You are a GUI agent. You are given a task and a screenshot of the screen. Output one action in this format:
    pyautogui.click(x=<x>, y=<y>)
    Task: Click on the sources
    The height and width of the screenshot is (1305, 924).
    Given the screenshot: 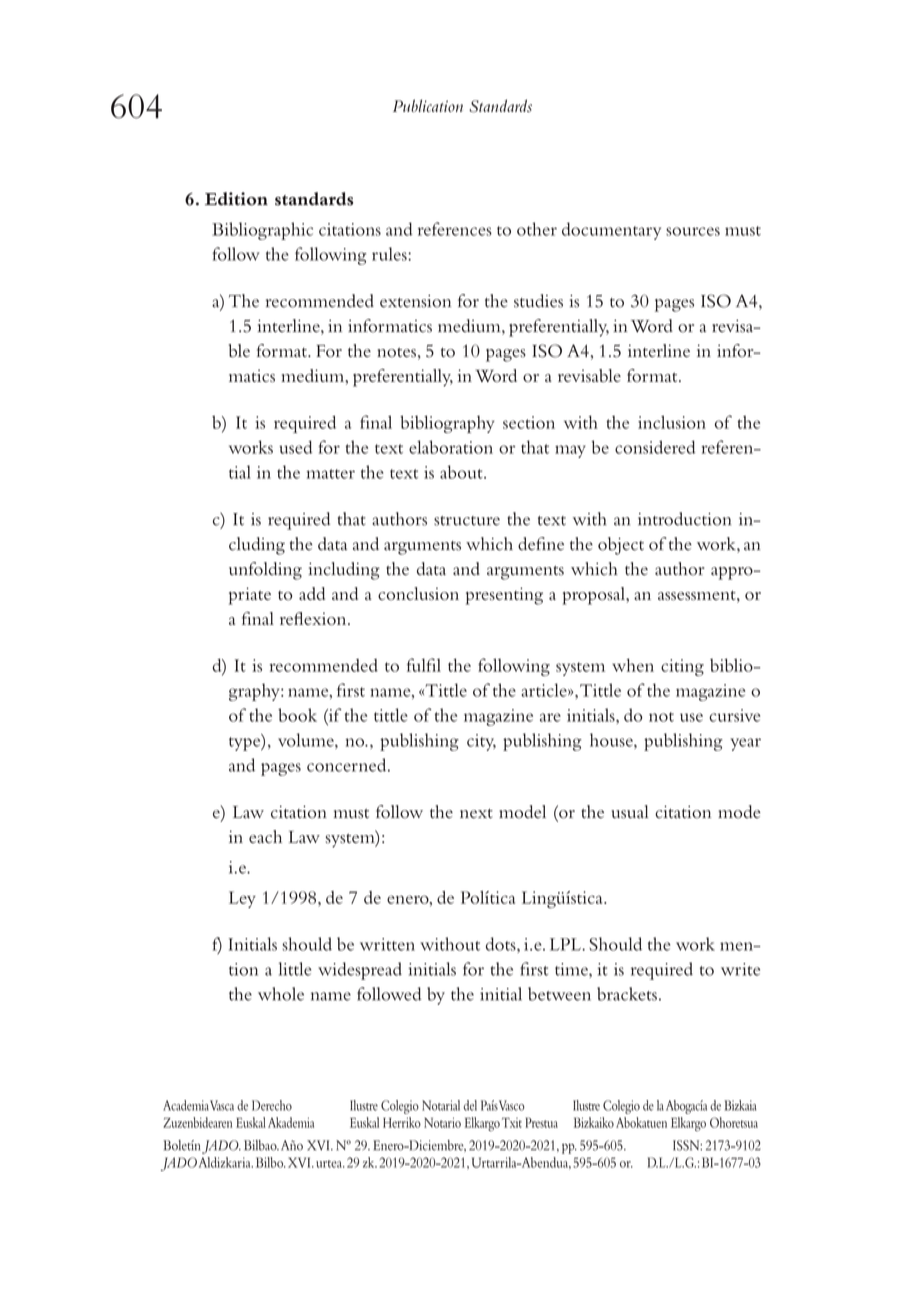 What is the action you would take?
    pyautogui.click(x=693, y=231)
